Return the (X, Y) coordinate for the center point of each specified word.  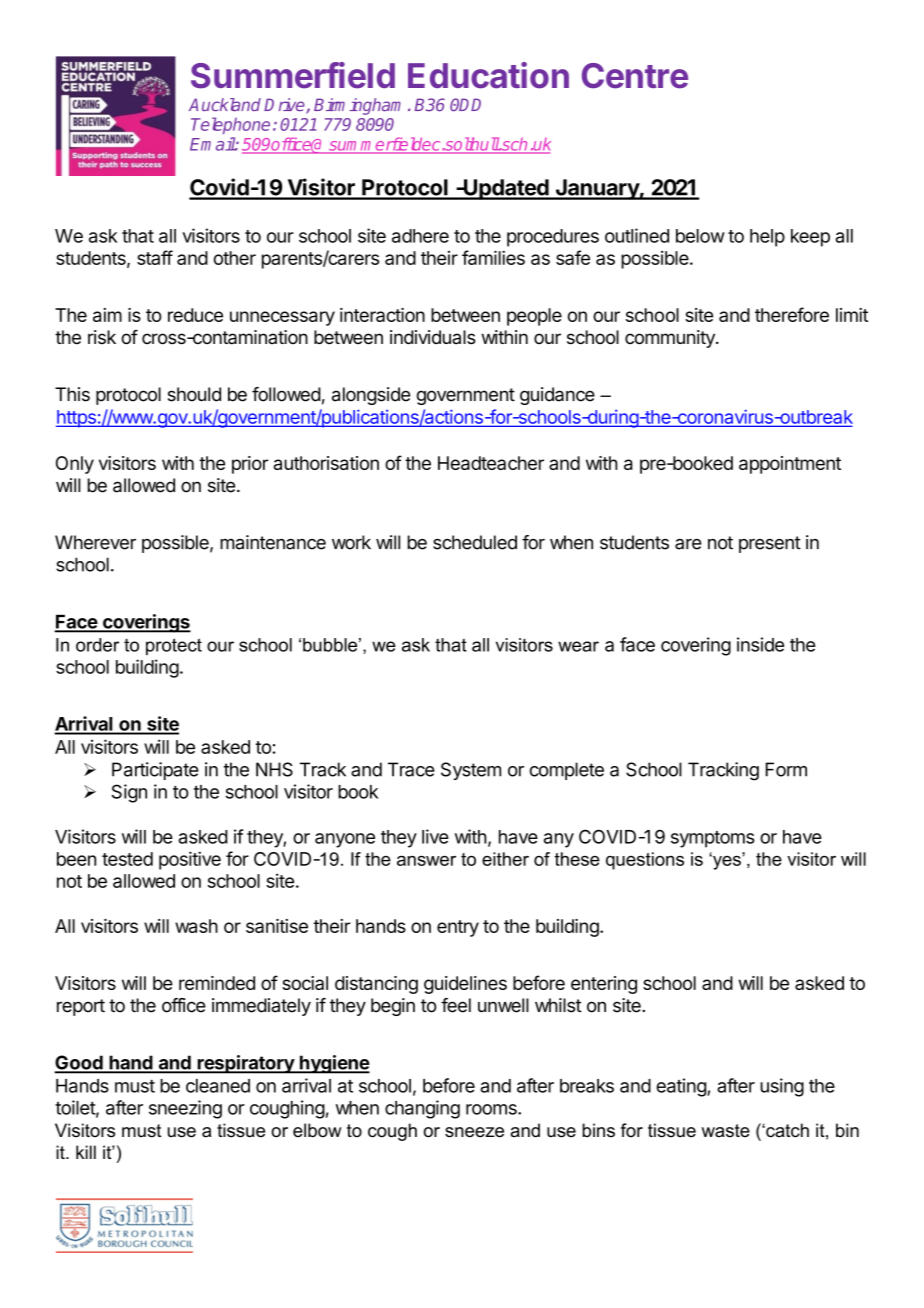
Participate (155, 771)
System (471, 771)
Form (786, 769)
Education (488, 75)
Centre (635, 76)
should (194, 394)
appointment (790, 465)
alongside (371, 396)
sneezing (185, 1109)
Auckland (225, 105)
